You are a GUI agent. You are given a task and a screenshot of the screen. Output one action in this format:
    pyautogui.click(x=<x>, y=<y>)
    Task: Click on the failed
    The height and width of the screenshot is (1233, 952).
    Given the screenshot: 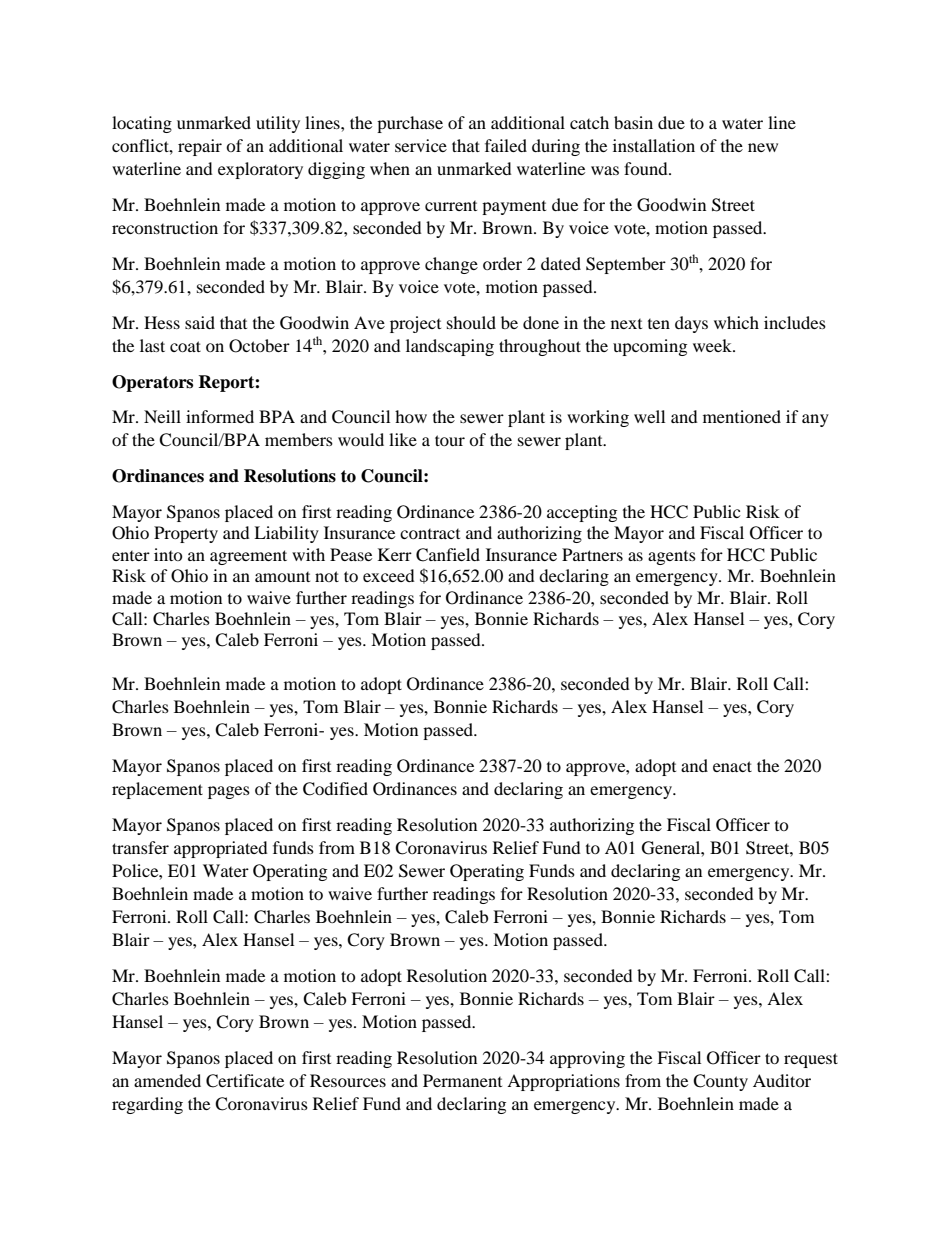 What is the action you would take?
    pyautogui.click(x=506, y=145)
